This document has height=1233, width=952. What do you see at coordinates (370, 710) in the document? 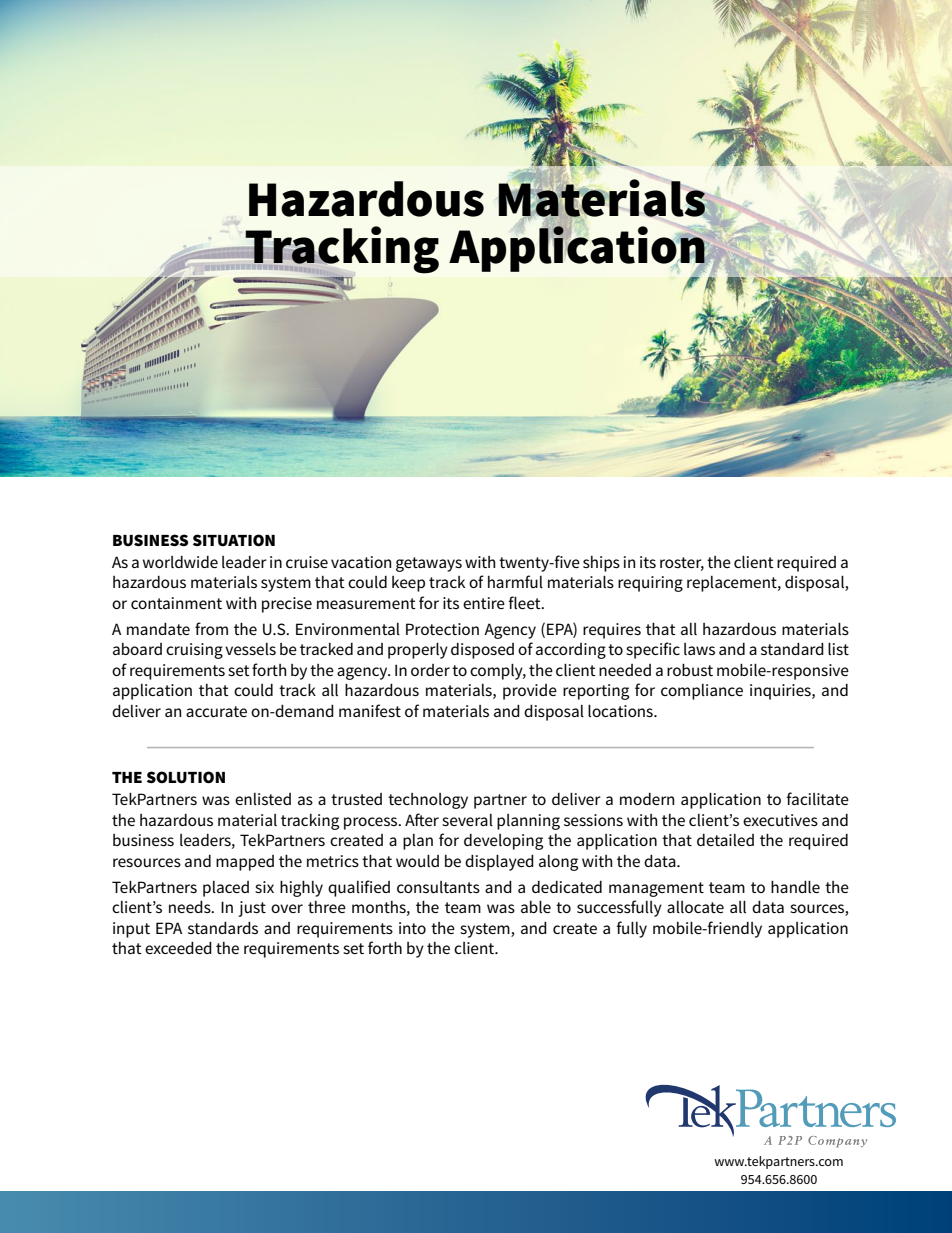
I see `manifest` at bounding box center [370, 710].
